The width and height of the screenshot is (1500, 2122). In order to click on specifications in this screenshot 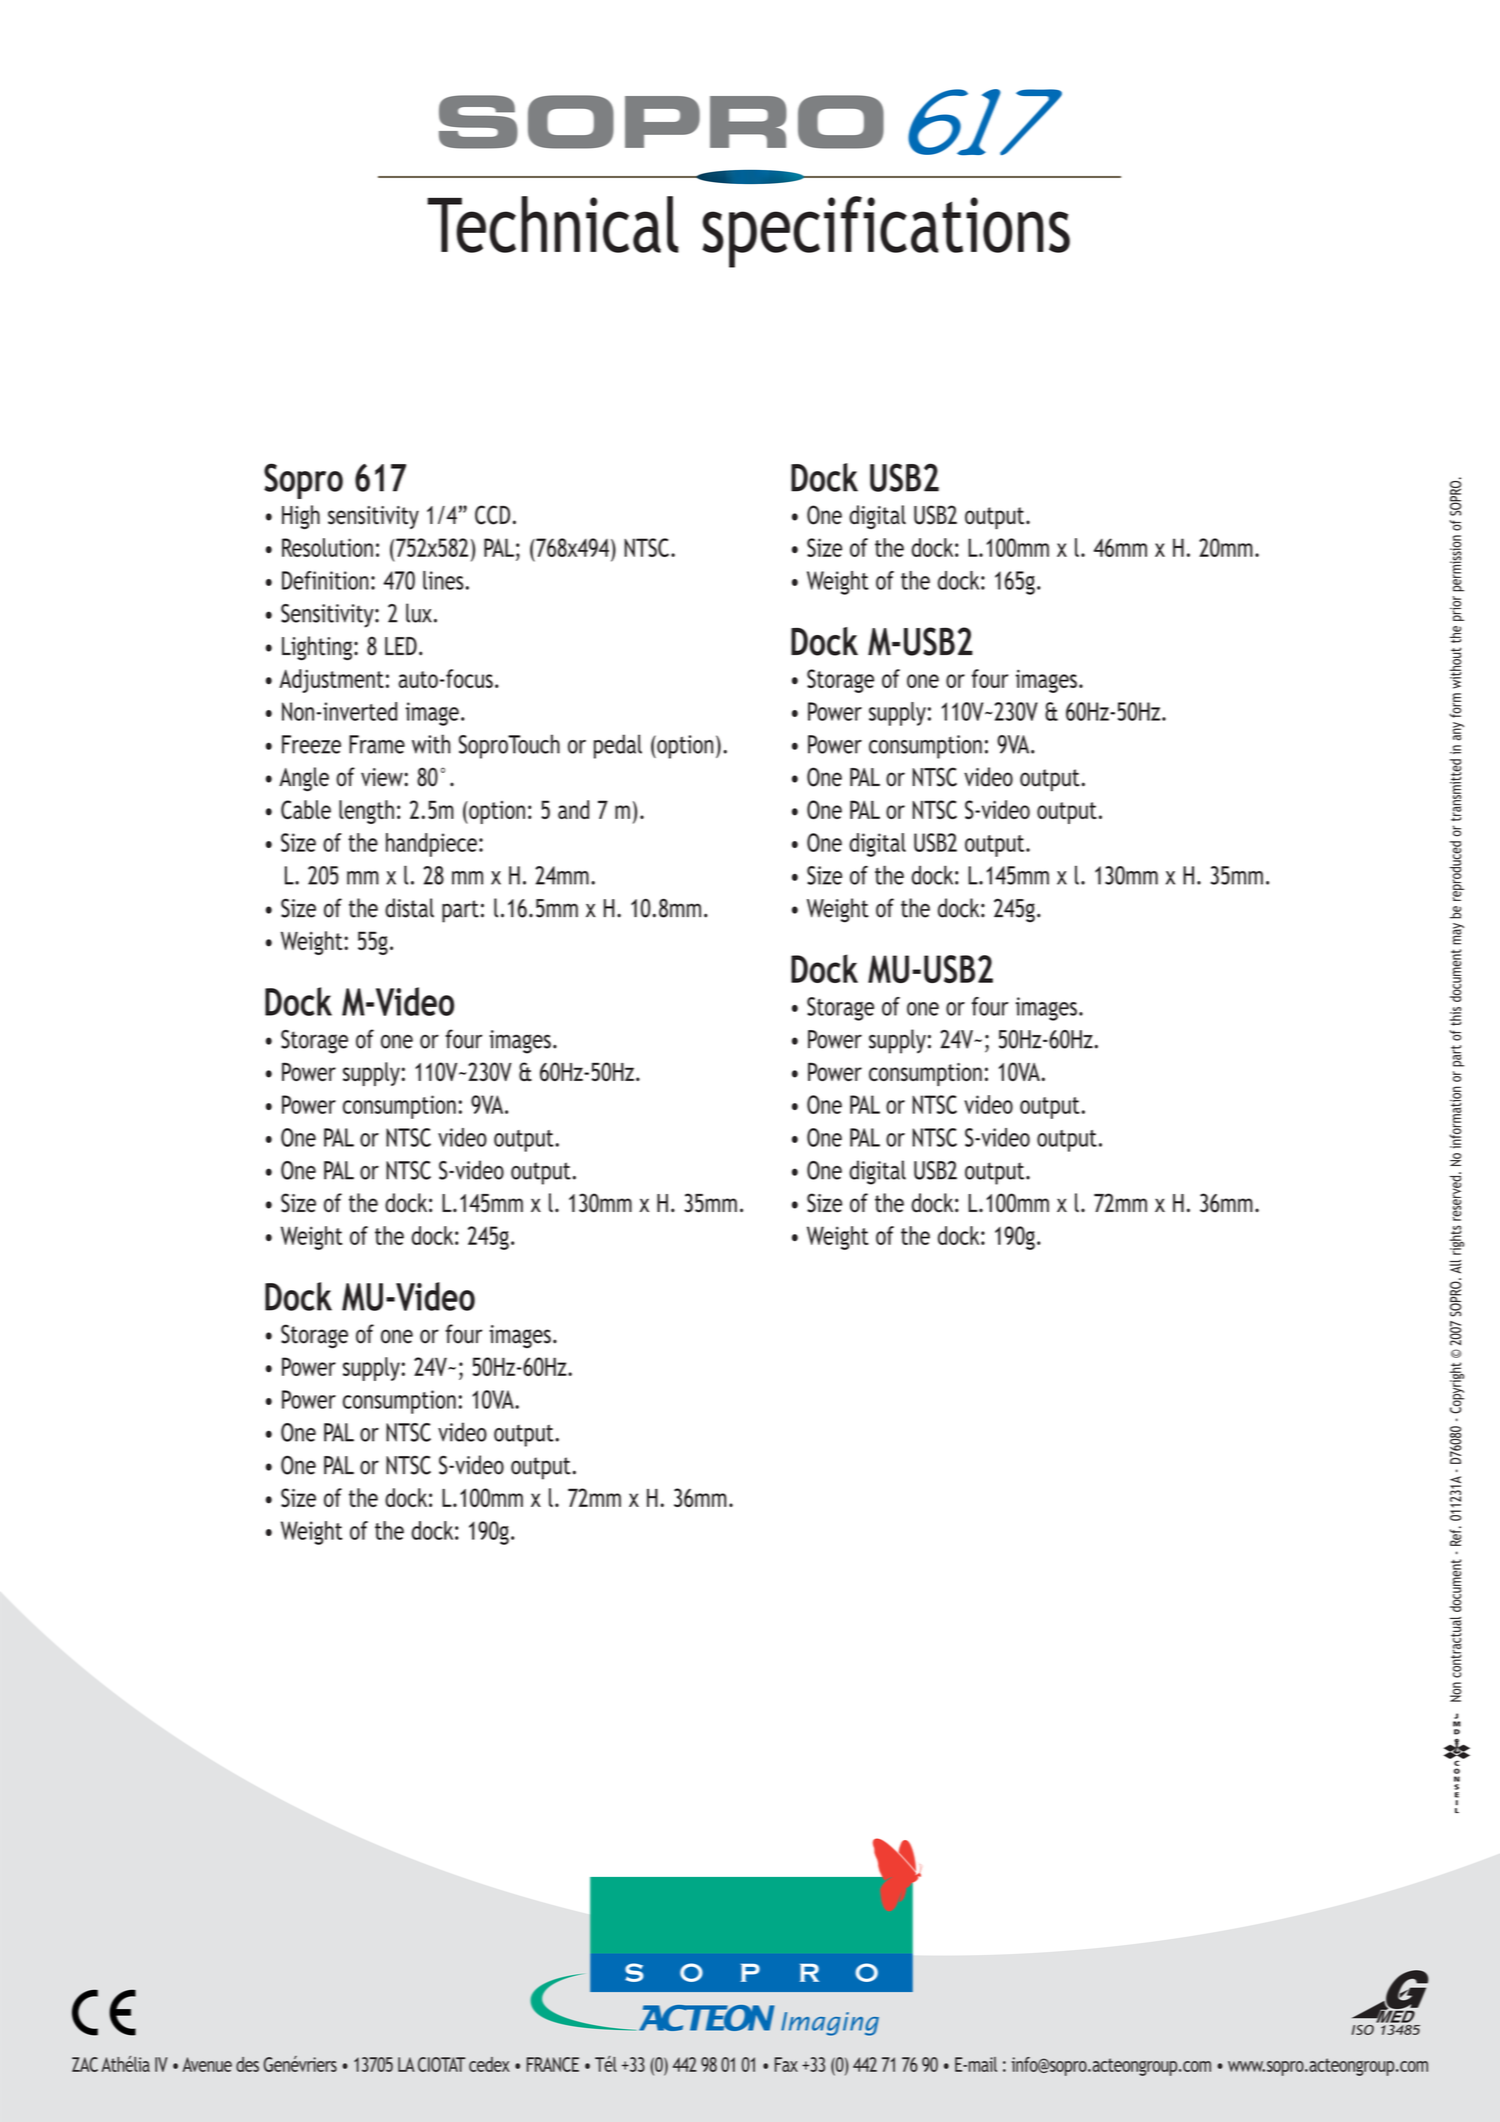, I will do `click(886, 232)`.
